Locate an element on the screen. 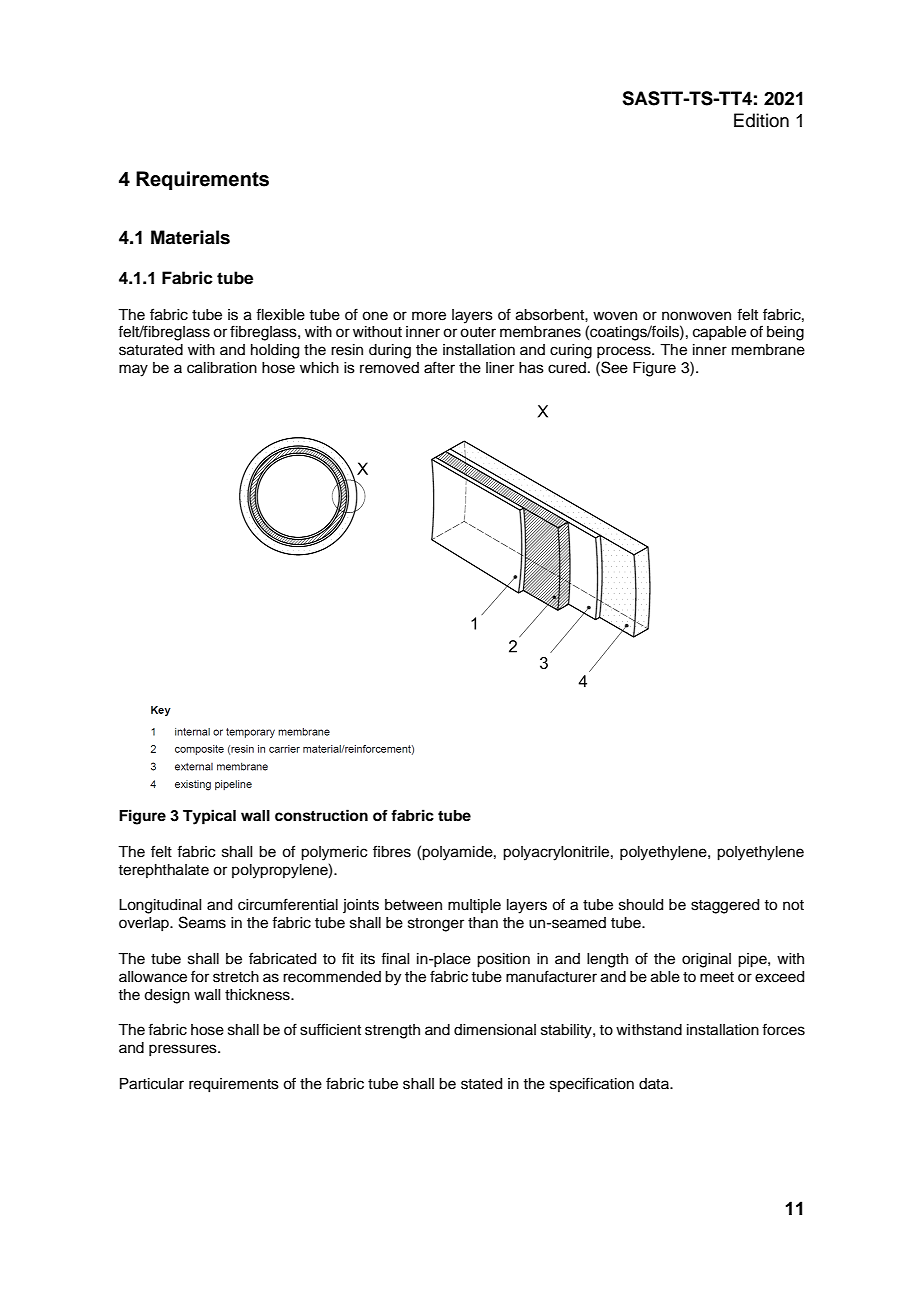 The height and width of the screenshot is (1307, 924). being is located at coordinates (785, 333).
